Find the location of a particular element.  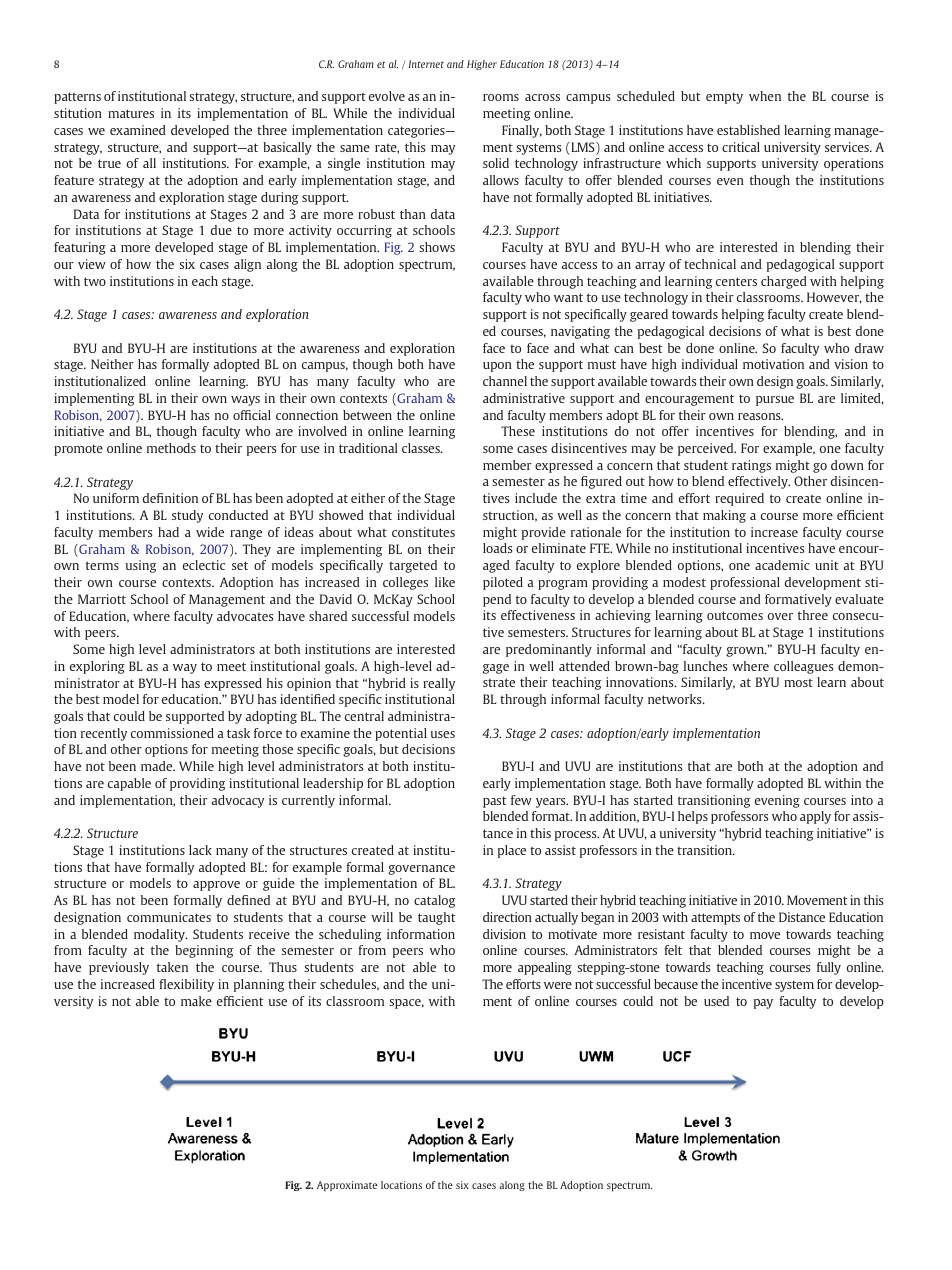

attempts is located at coordinates (715, 919).
